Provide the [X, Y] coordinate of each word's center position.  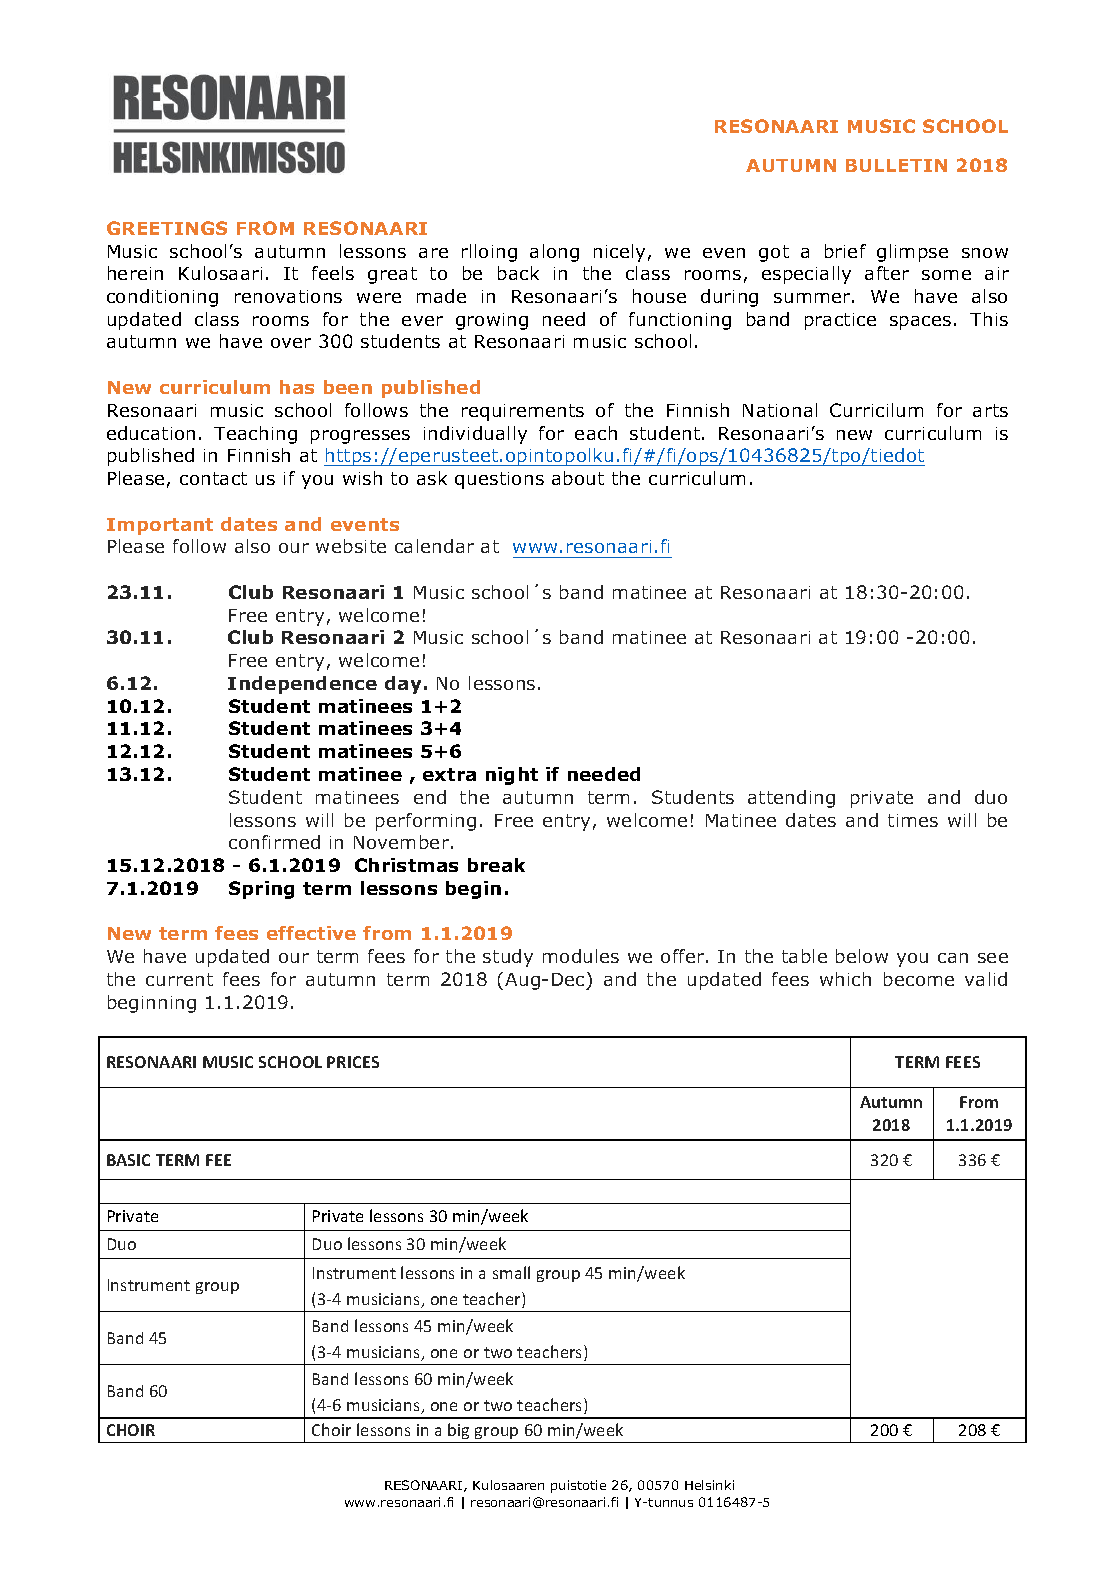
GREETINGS [167, 228]
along [554, 253]
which [845, 979]
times [913, 820]
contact [213, 478]
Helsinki [709, 1485]
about [578, 478]
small [511, 1272]
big [458, 1431]
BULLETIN [896, 165]
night [512, 776]
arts [990, 410]
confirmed [274, 842]
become [919, 979]
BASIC [128, 1160]
